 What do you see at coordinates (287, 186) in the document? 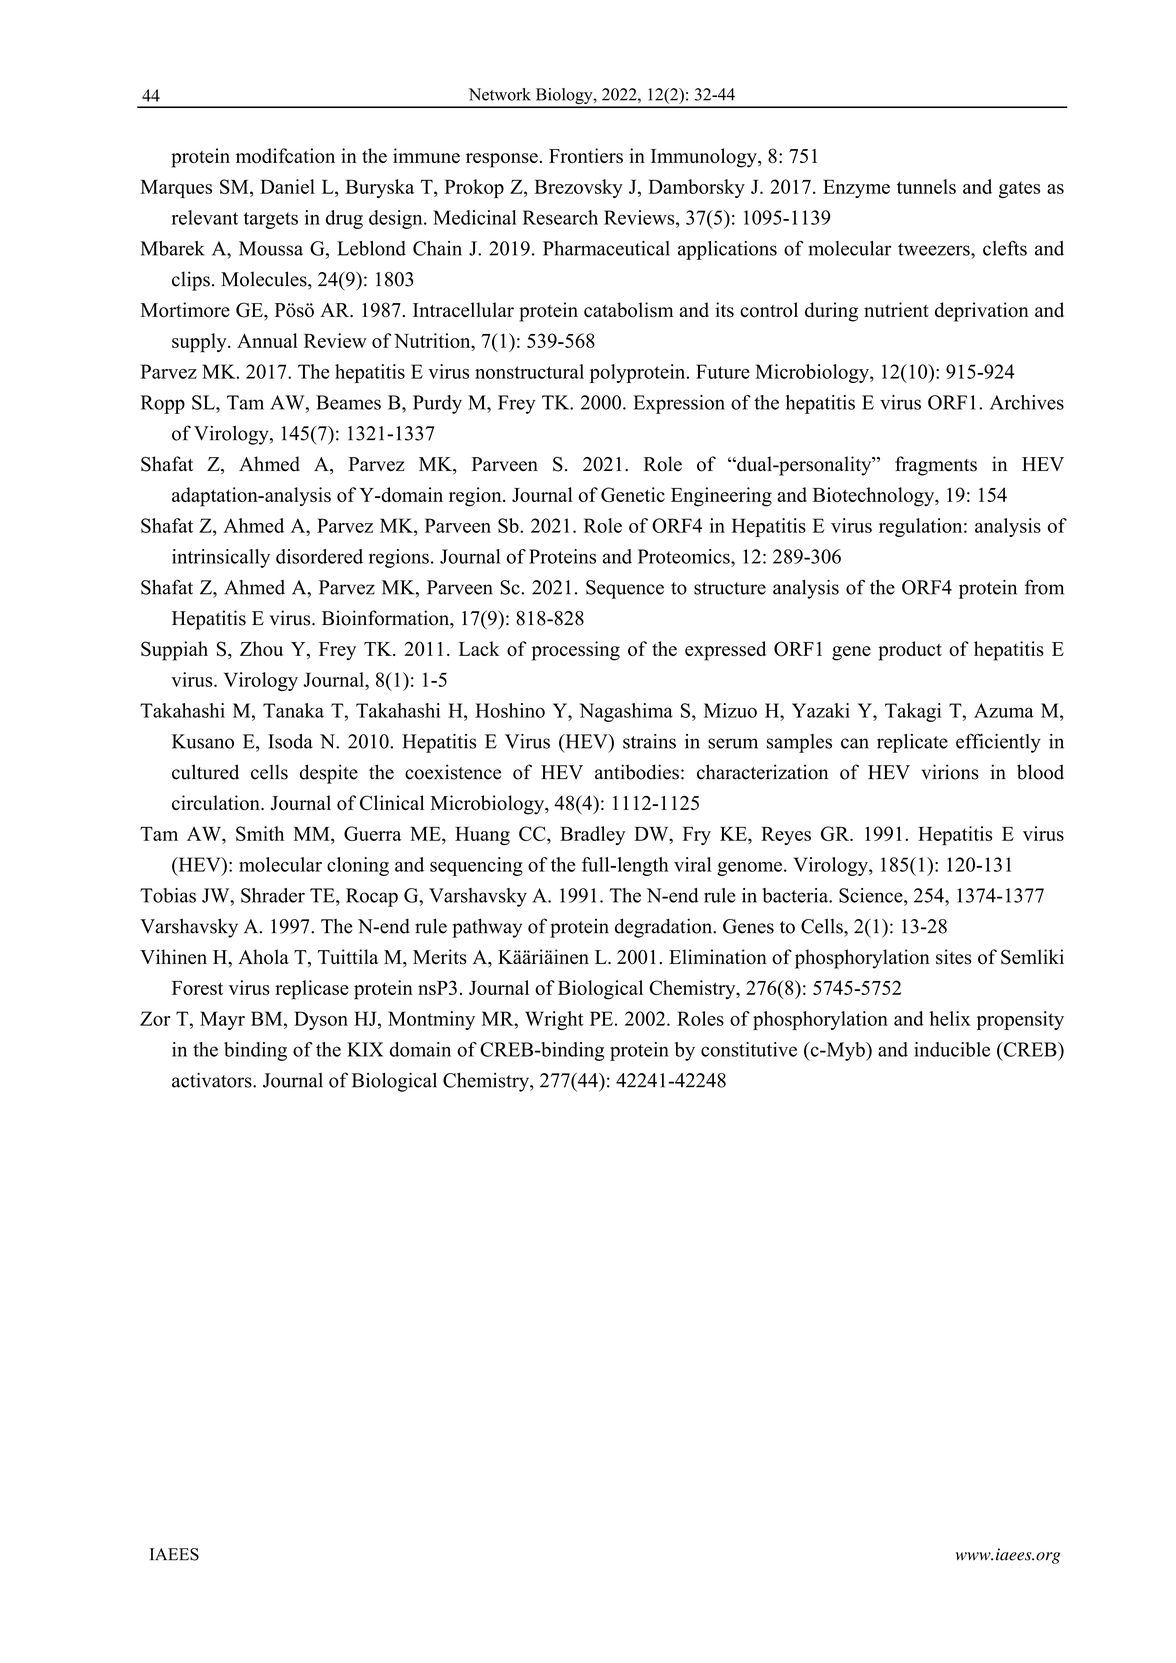
I see `Daniel` at bounding box center [287, 186].
